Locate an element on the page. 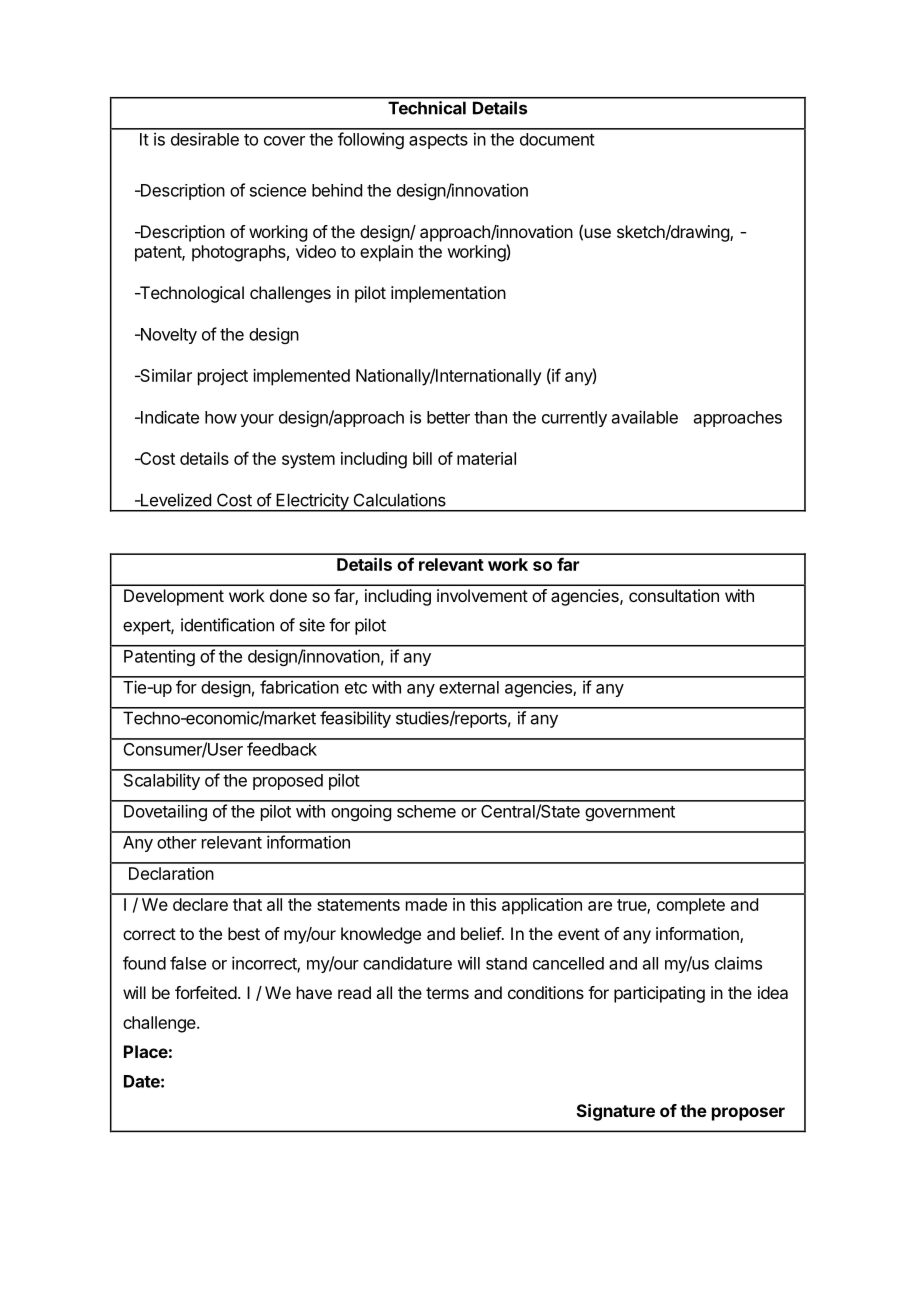 This page has height=1308, width=924. Place is located at coordinates (146, 1051).
